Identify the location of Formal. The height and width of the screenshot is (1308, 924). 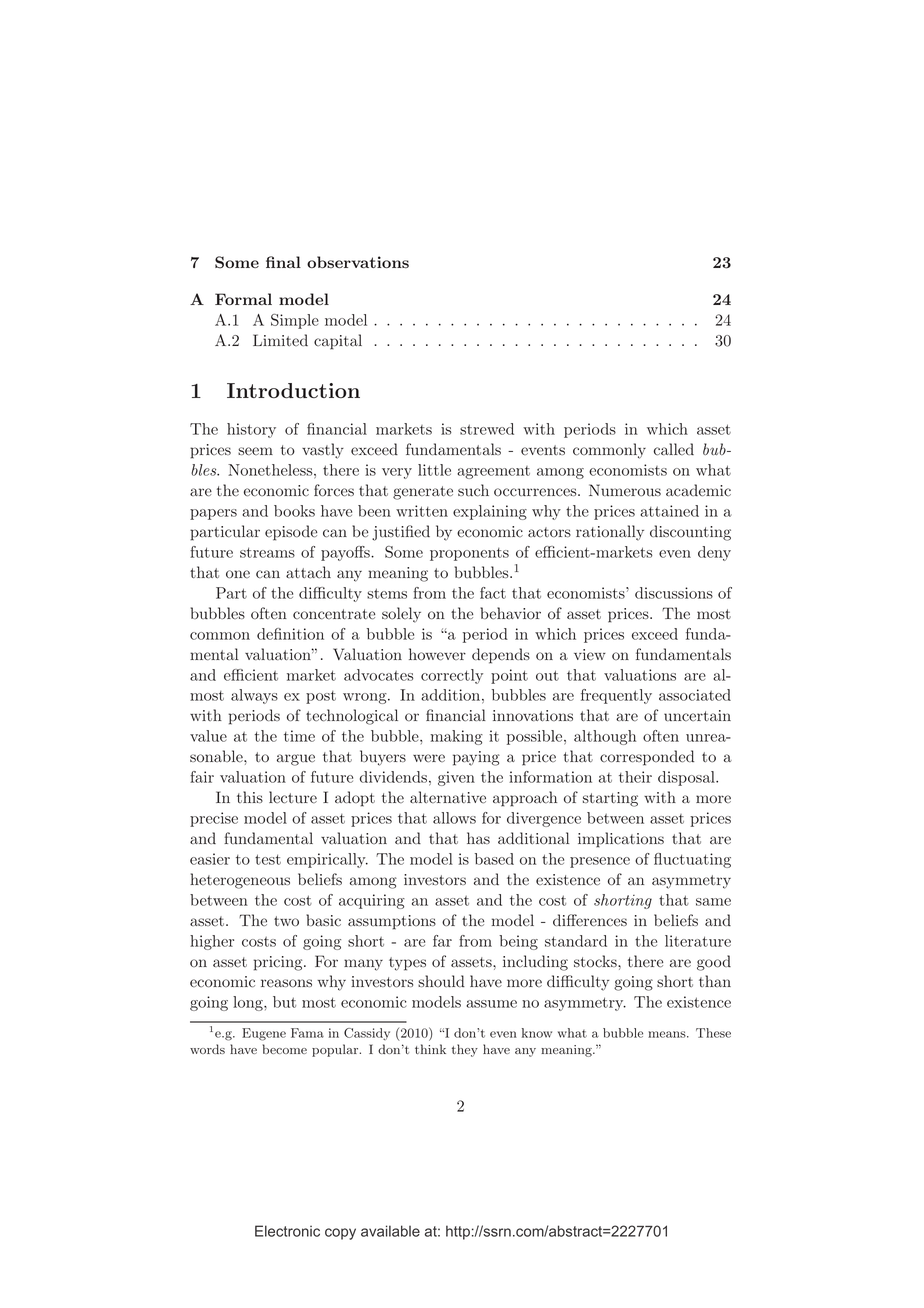
(243, 299).
